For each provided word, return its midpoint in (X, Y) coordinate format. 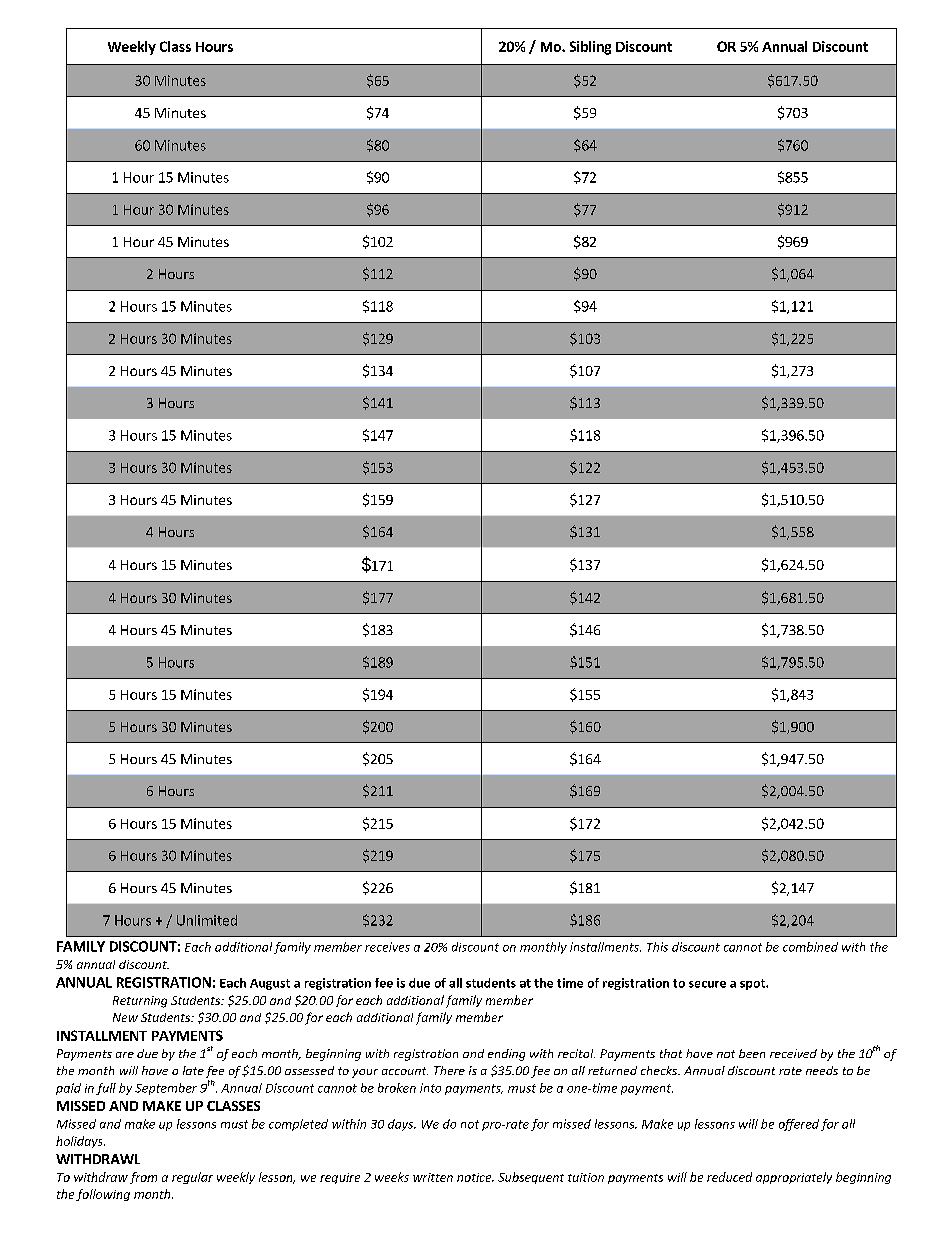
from (143, 1178)
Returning (140, 1002)
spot (753, 984)
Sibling (590, 48)
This (657, 947)
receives (387, 947)
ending (506, 1055)
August (270, 984)
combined (810, 947)
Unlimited (207, 920)
